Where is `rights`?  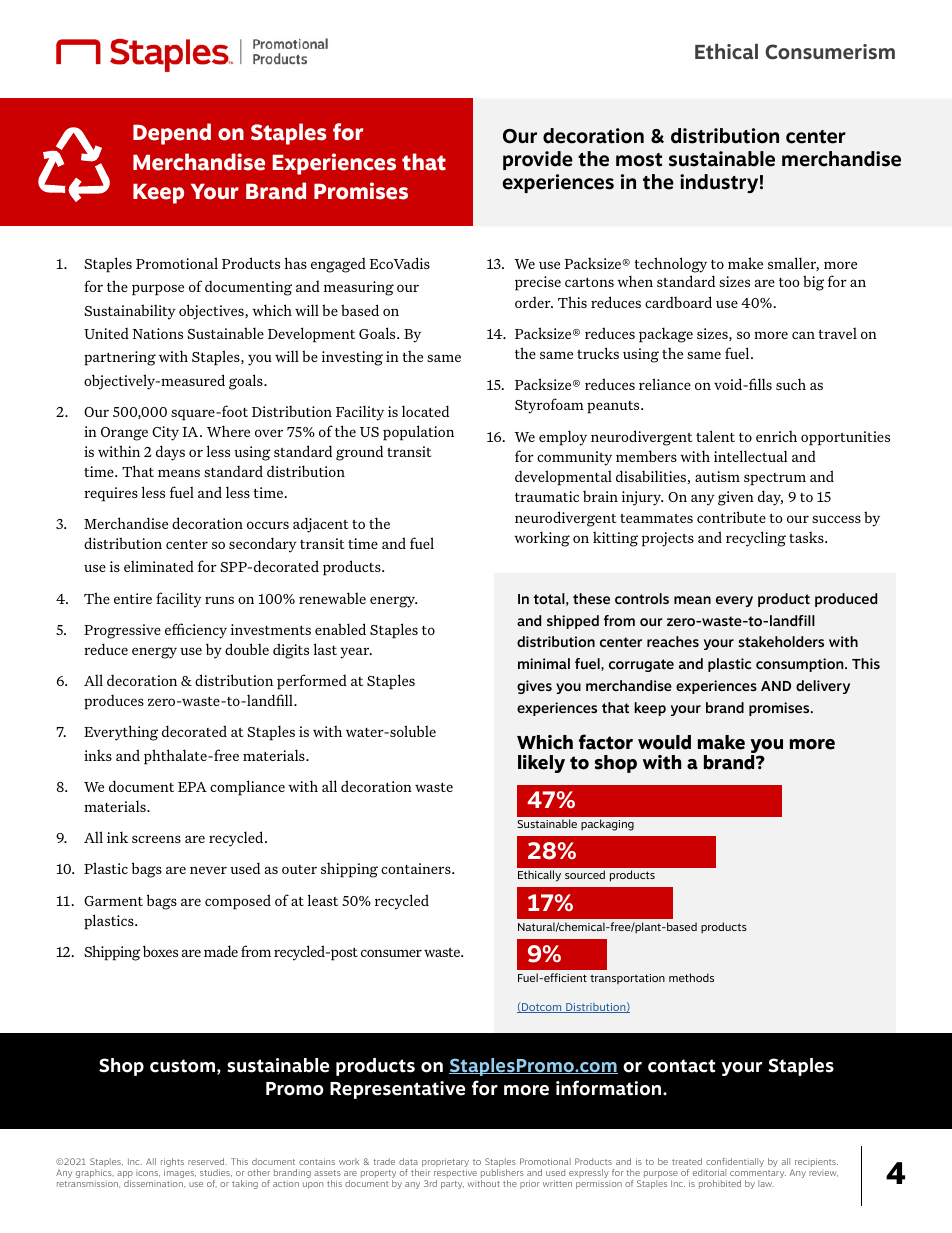 rights is located at coordinates (172, 1164).
